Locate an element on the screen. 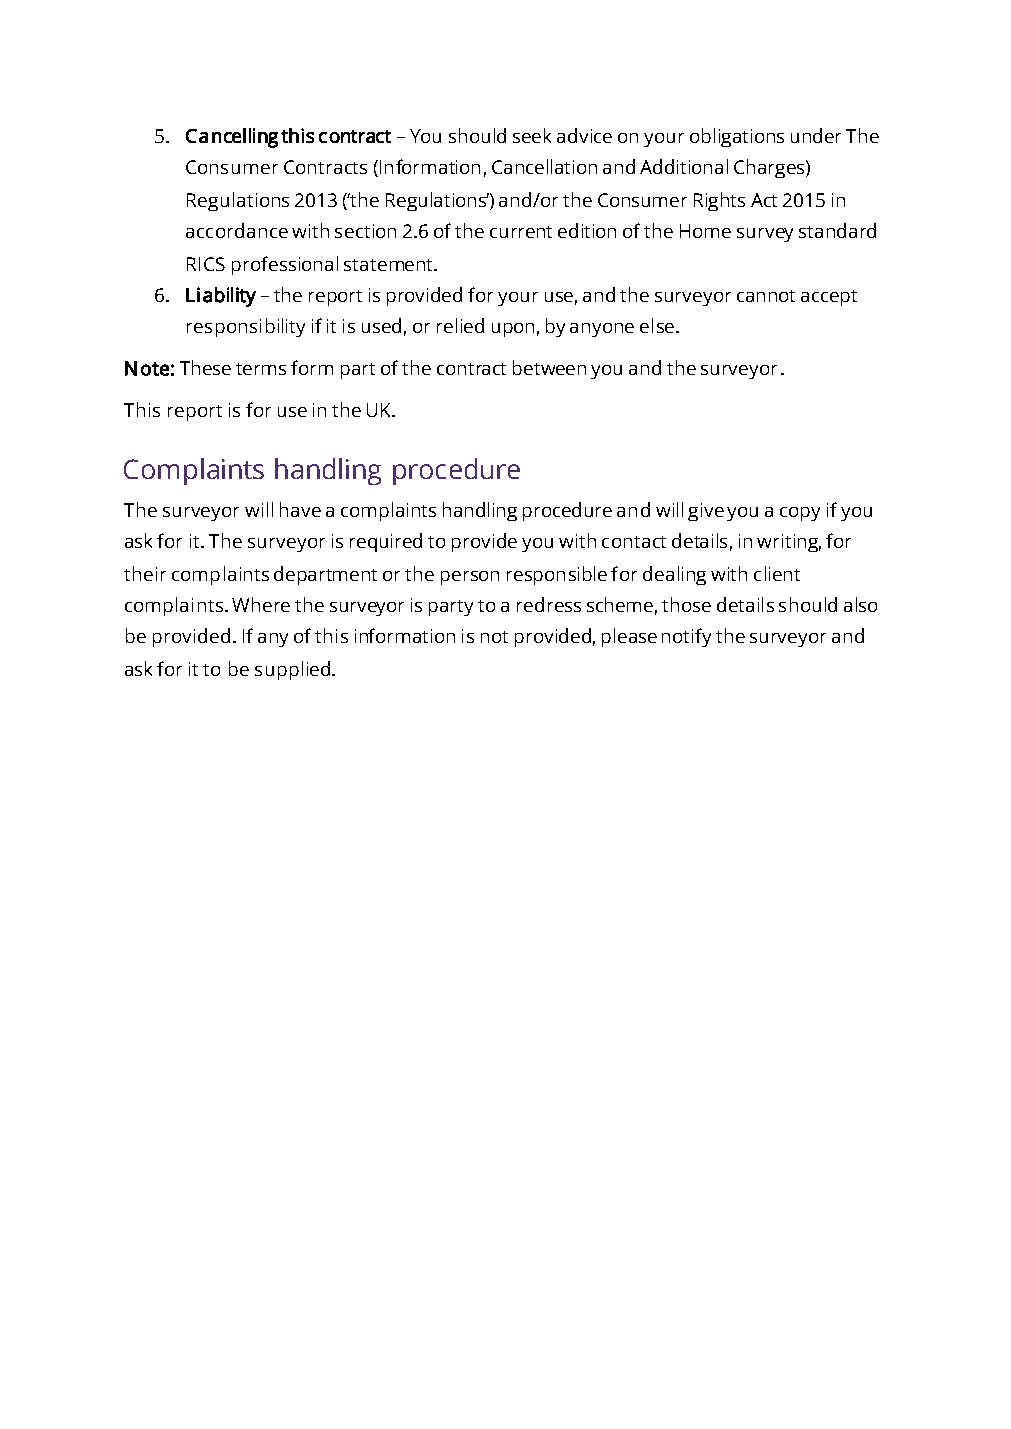  cannot is located at coordinates (766, 296).
